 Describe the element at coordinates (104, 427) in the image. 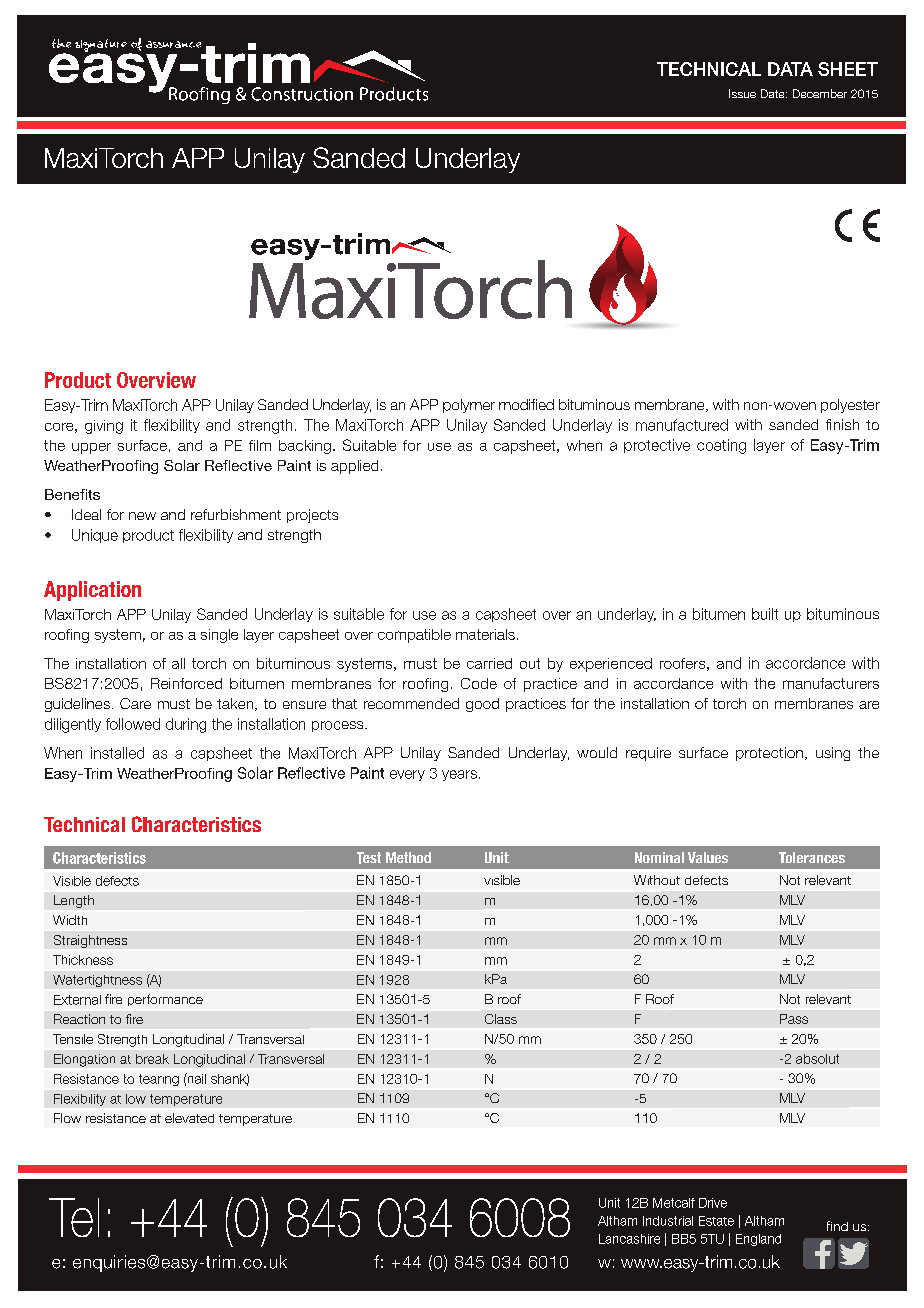

I see `giving` at that location.
